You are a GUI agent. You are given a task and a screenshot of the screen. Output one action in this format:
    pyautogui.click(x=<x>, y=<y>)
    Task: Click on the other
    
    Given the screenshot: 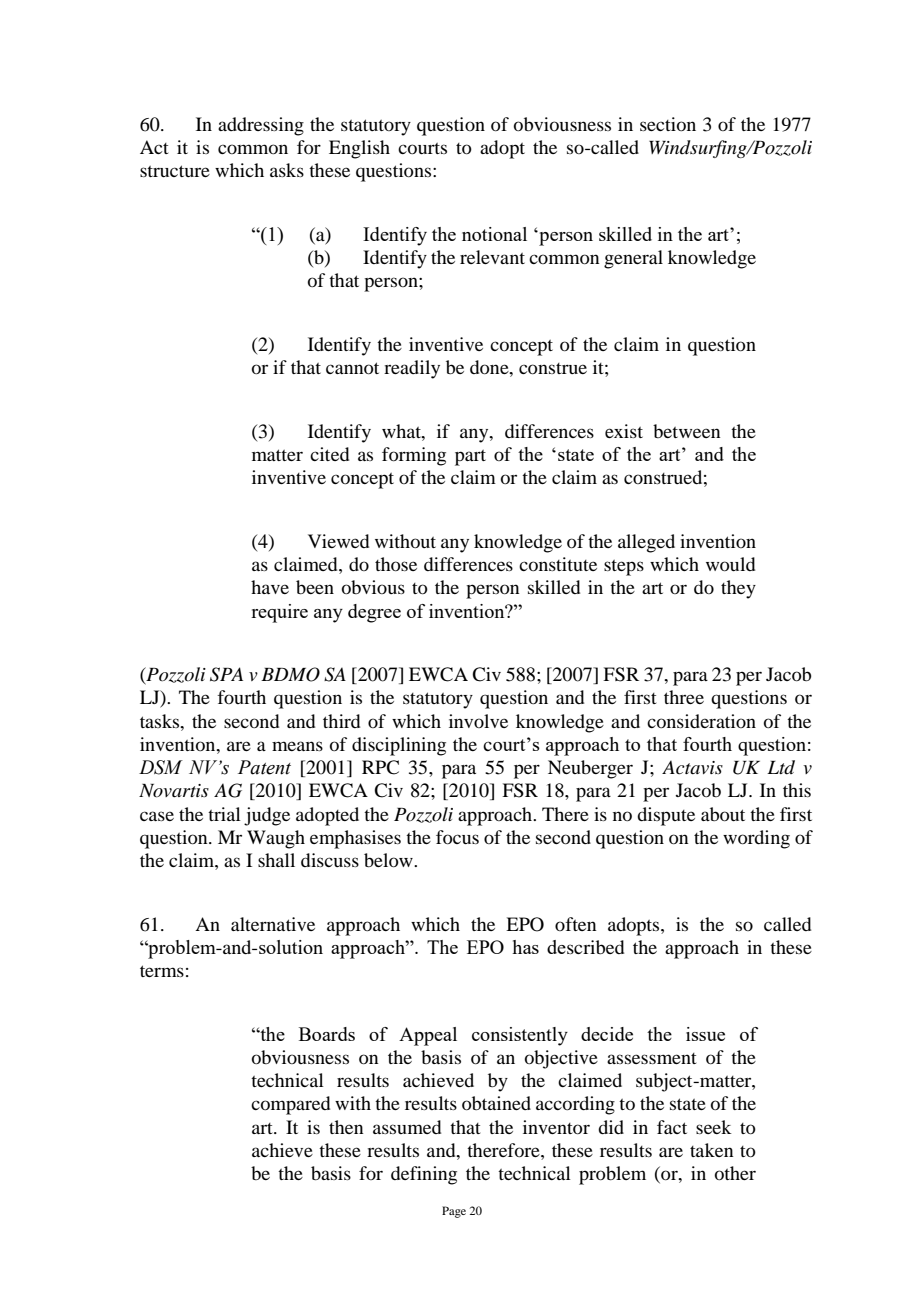 What is the action you would take?
    pyautogui.click(x=735, y=1173)
